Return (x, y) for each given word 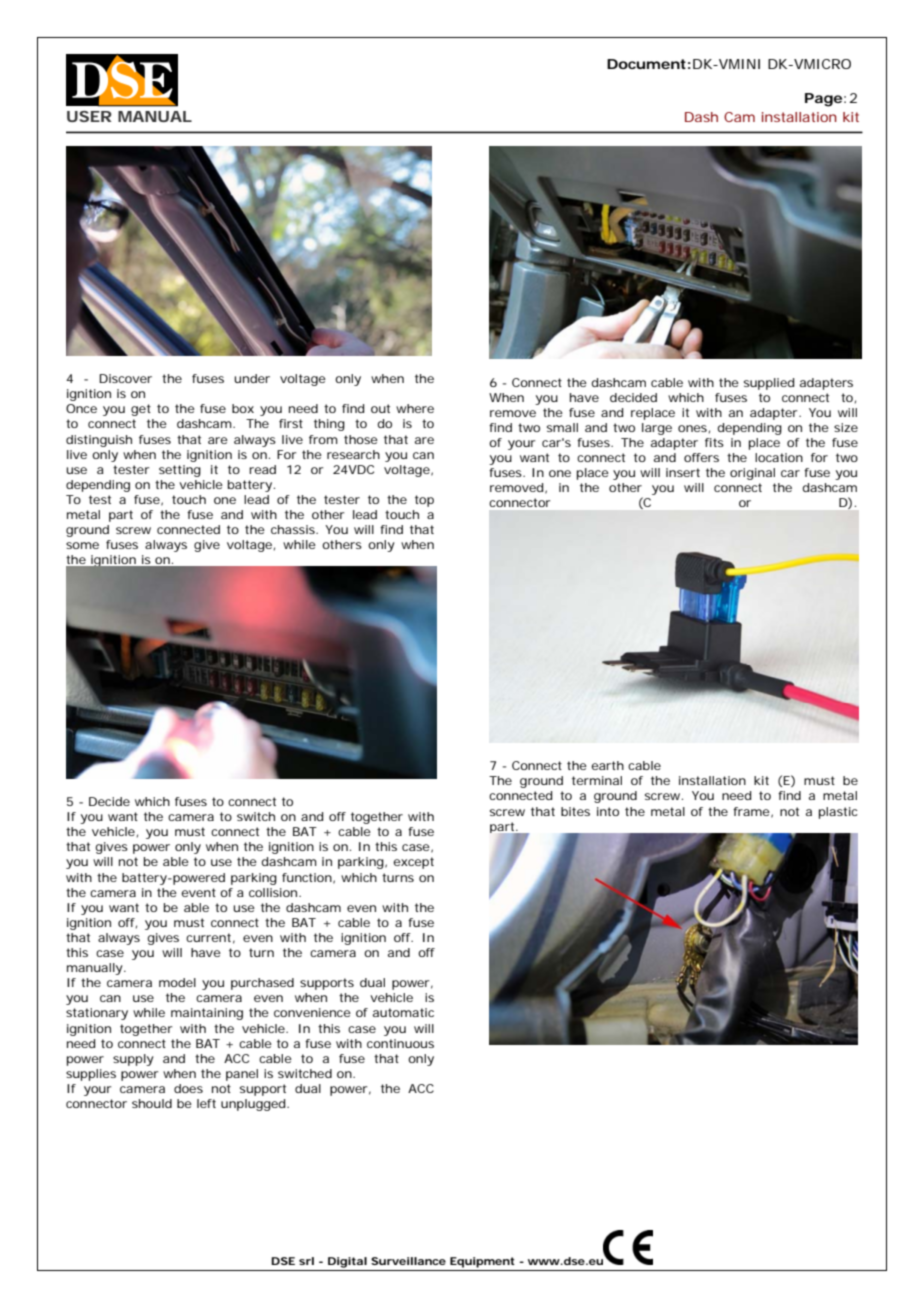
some (82, 545)
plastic (838, 813)
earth (607, 765)
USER (89, 116)
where (415, 408)
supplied (769, 384)
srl (306, 1261)
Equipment (482, 1262)
